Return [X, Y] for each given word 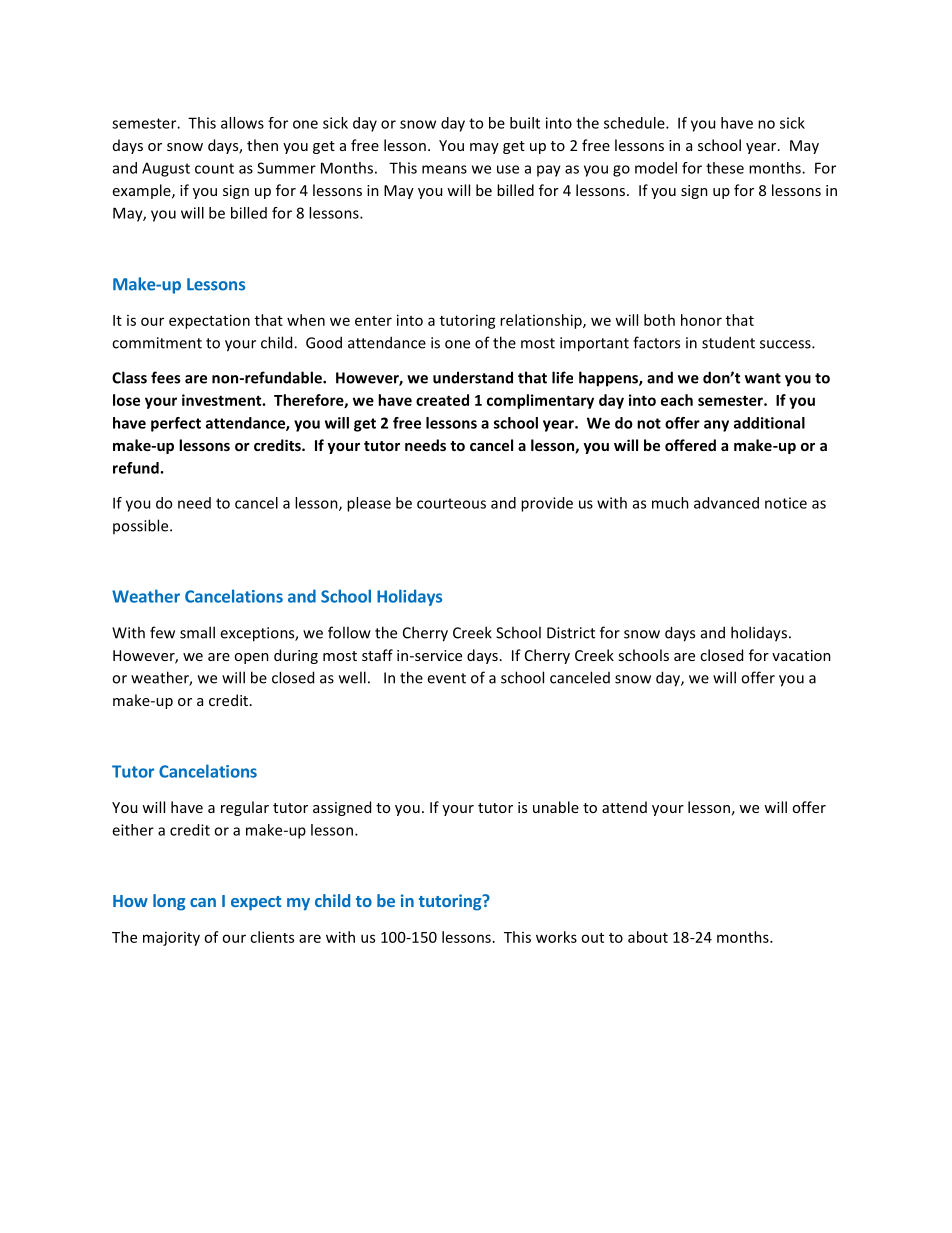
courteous [451, 503]
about [648, 937]
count [214, 168]
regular [245, 808]
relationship [542, 321]
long [169, 902]
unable [556, 807]
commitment [157, 343]
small [197, 632]
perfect [176, 424]
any [716, 426]
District [571, 633]
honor [701, 320]
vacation [801, 655]
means [444, 169]
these [725, 168]
